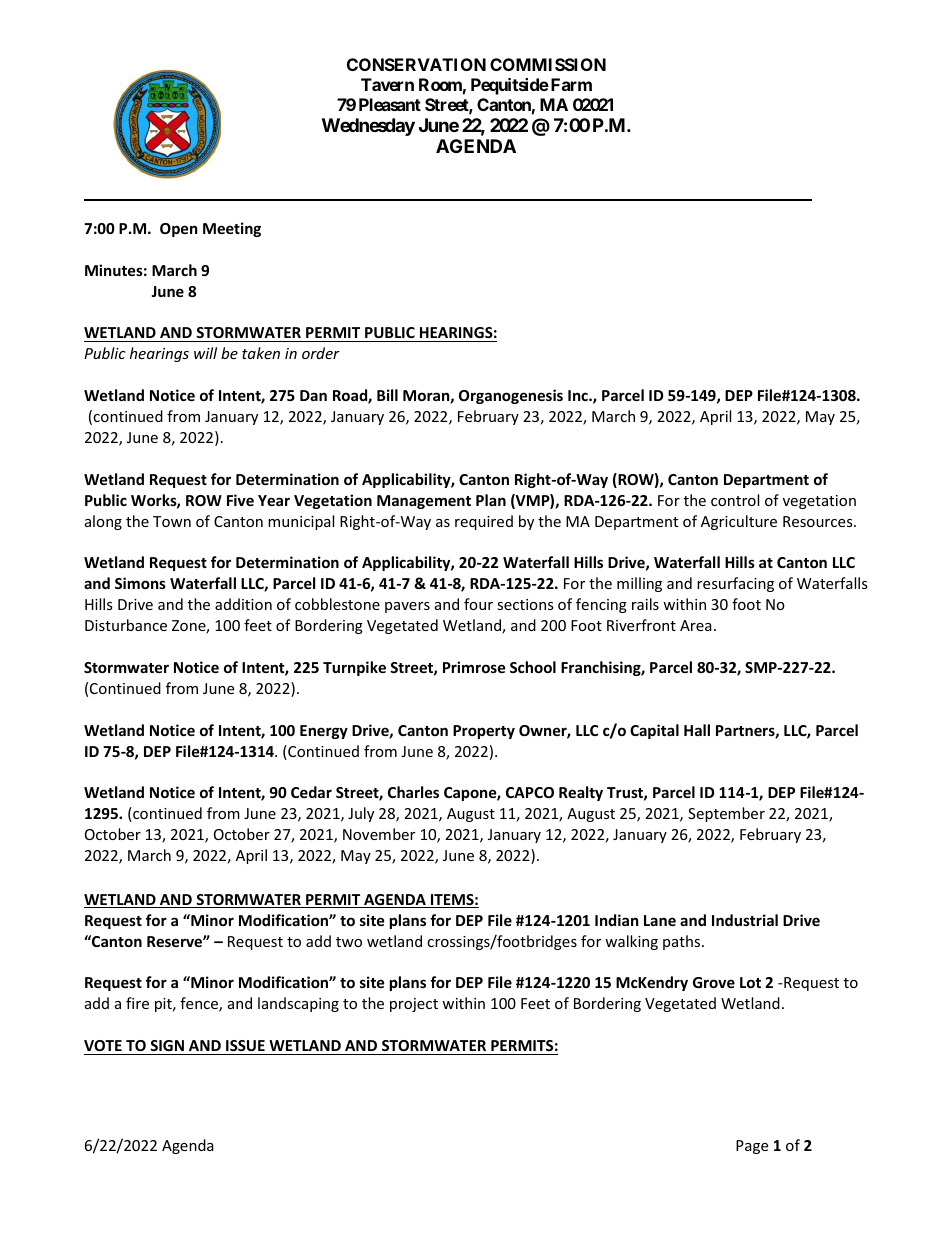  Describe the element at coordinates (511, 396) in the document. I see `Organogenesis` at that location.
